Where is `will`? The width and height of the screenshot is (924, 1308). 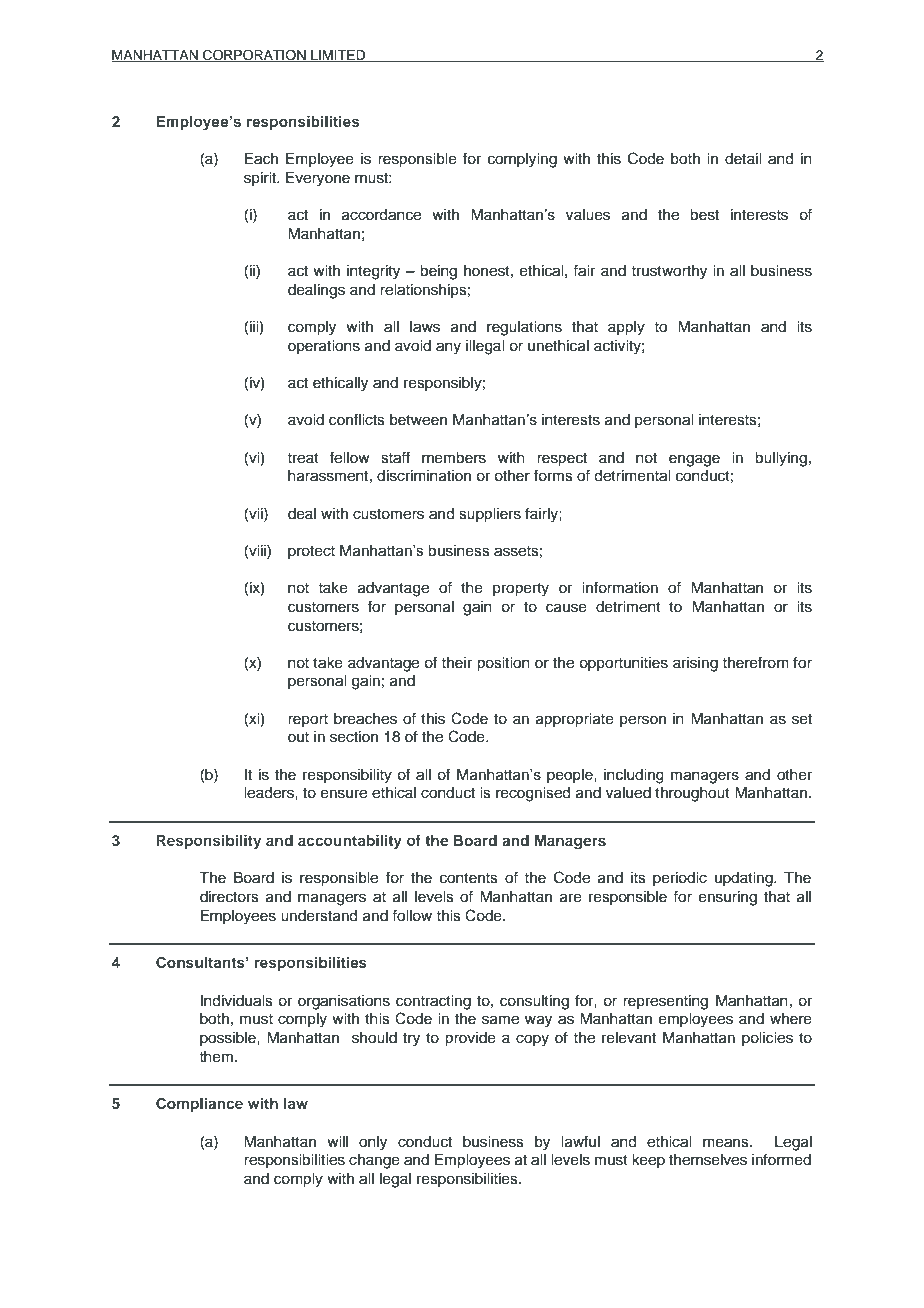
will is located at coordinates (337, 1141).
